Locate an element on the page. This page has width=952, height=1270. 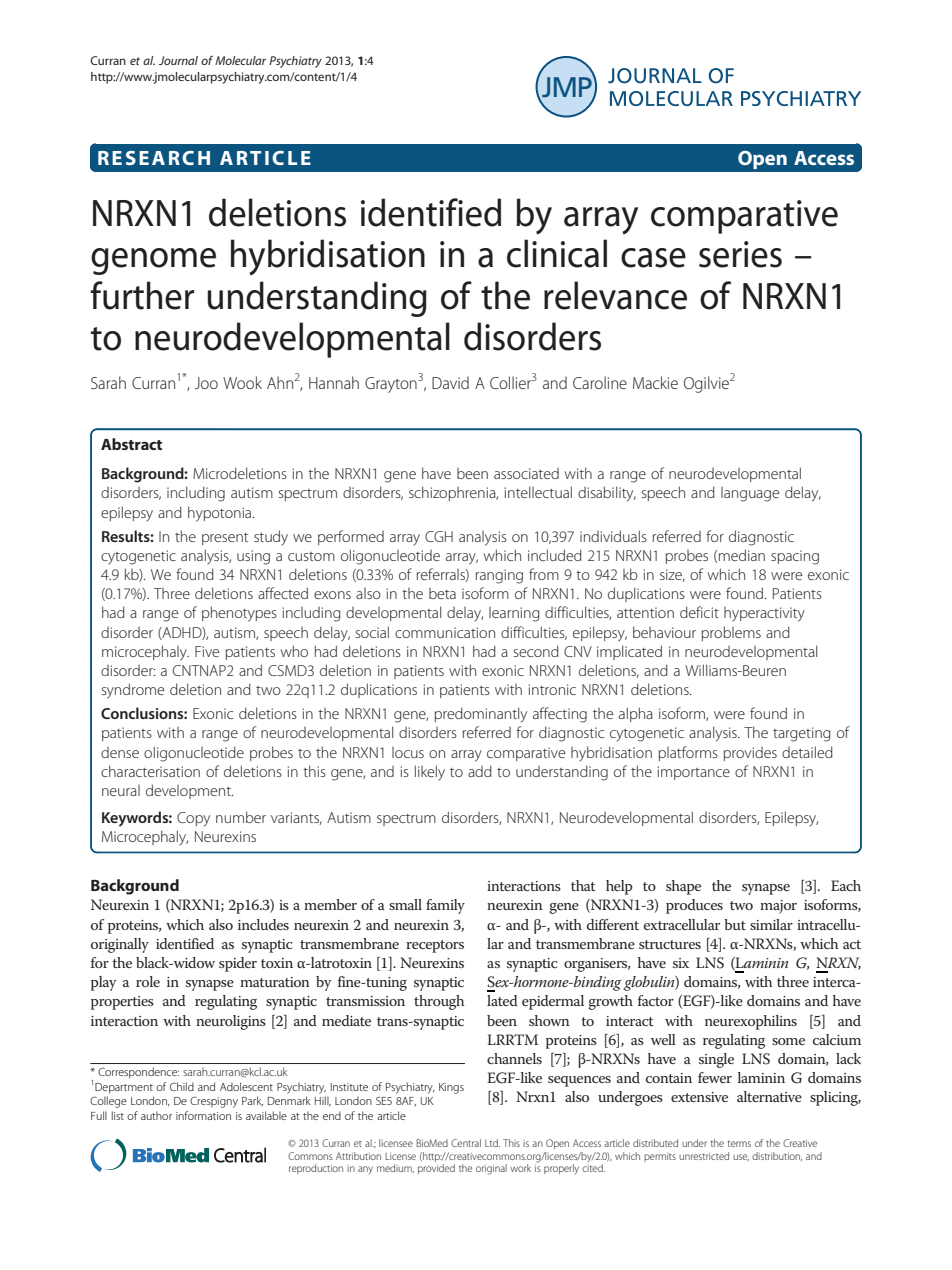
associated is located at coordinates (526, 473).
